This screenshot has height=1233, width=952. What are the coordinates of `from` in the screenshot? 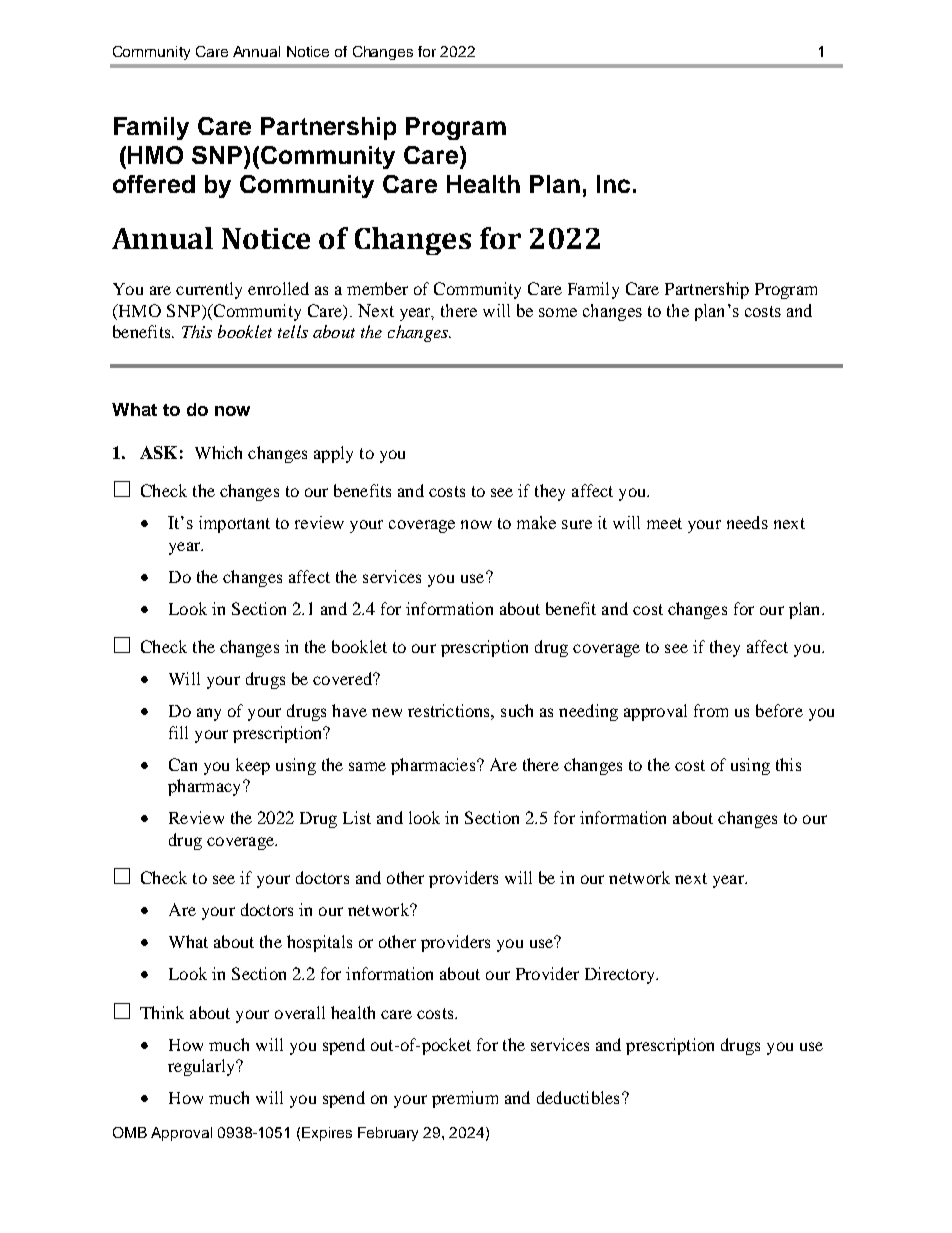 It's located at (711, 710).
